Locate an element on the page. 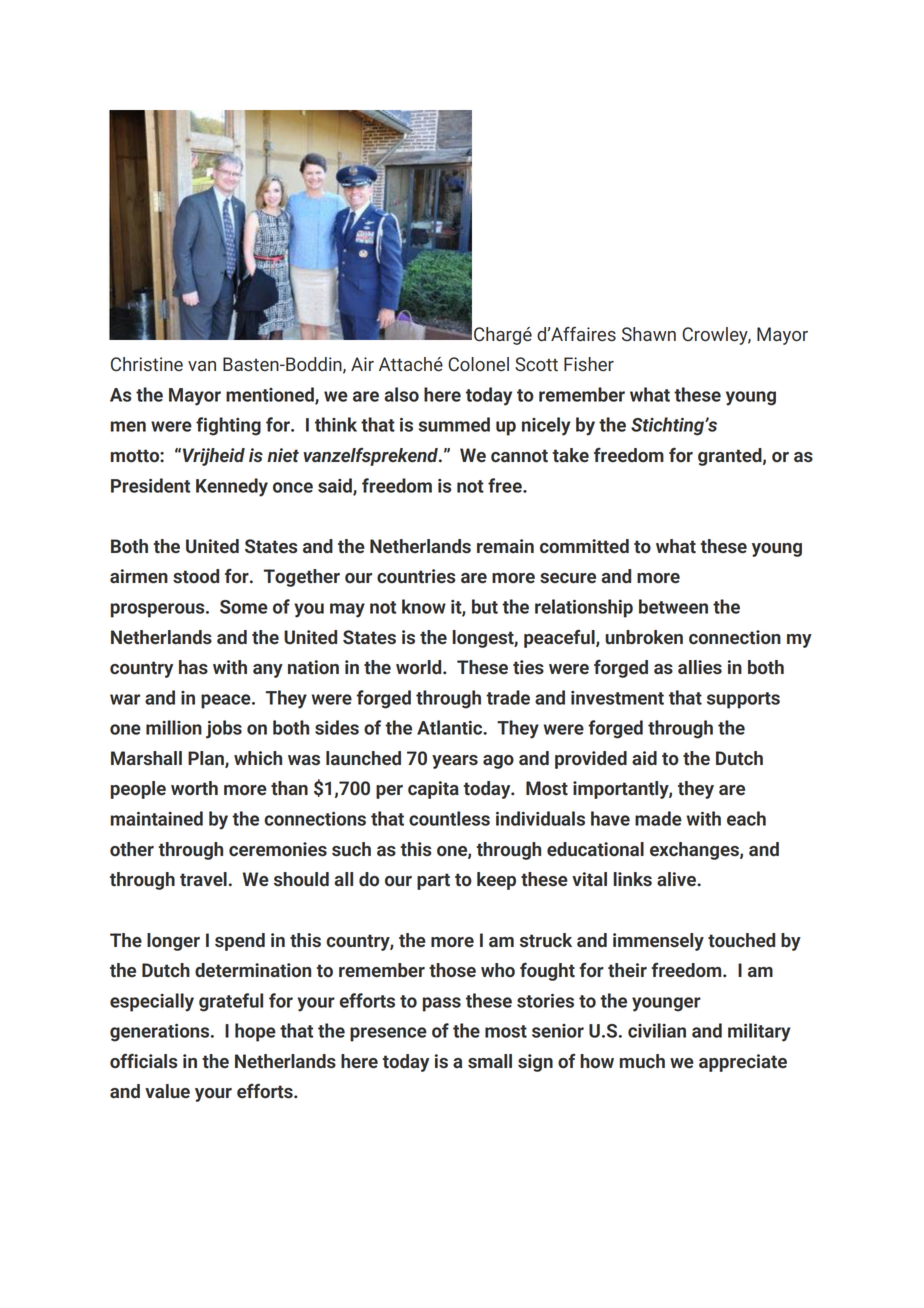 The height and width of the image is (1308, 924). small is located at coordinates (490, 1061).
